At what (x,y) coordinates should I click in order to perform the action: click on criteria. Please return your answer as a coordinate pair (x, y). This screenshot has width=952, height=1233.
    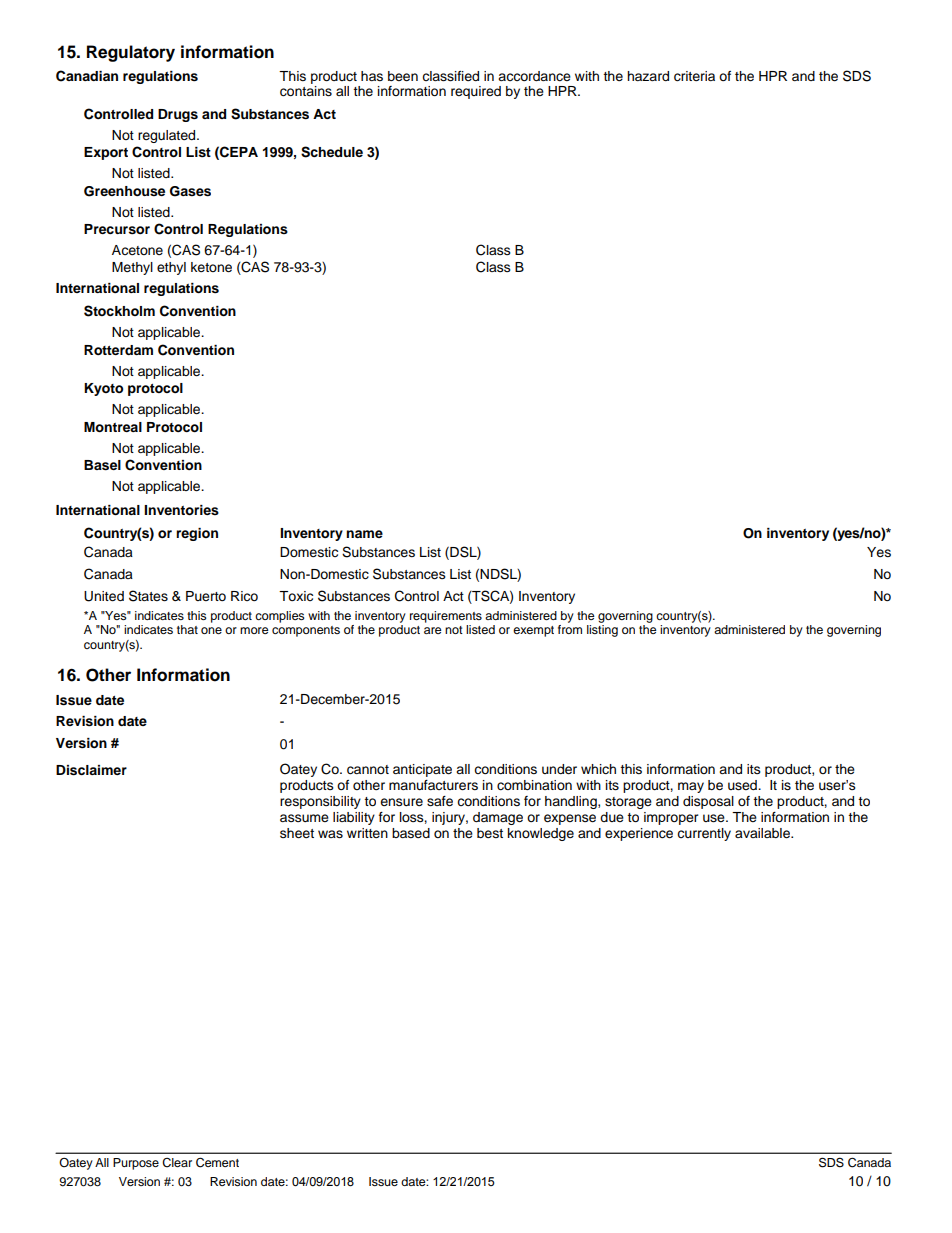
    Looking at the image, I should click on (694, 76).
